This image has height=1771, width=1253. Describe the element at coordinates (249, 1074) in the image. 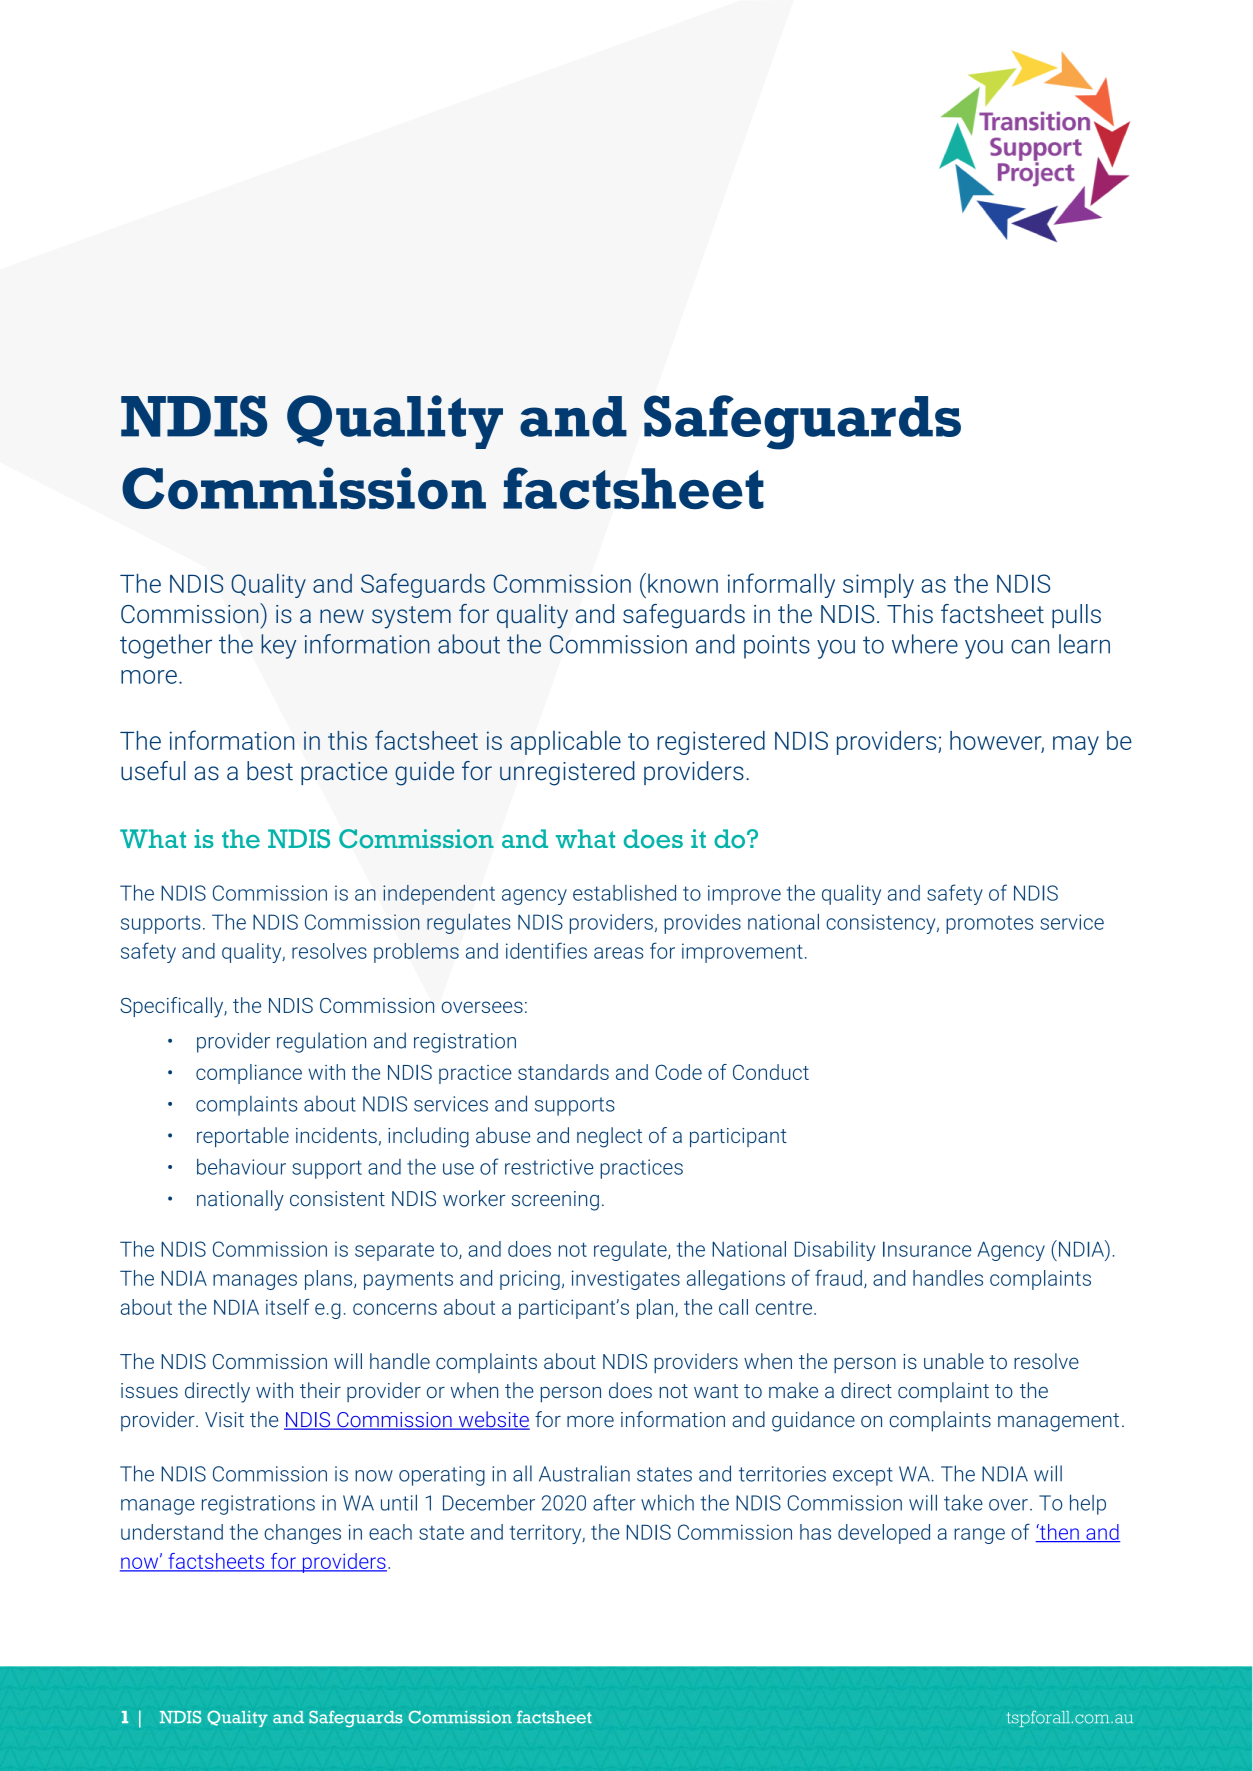

I see `compliance` at that location.
